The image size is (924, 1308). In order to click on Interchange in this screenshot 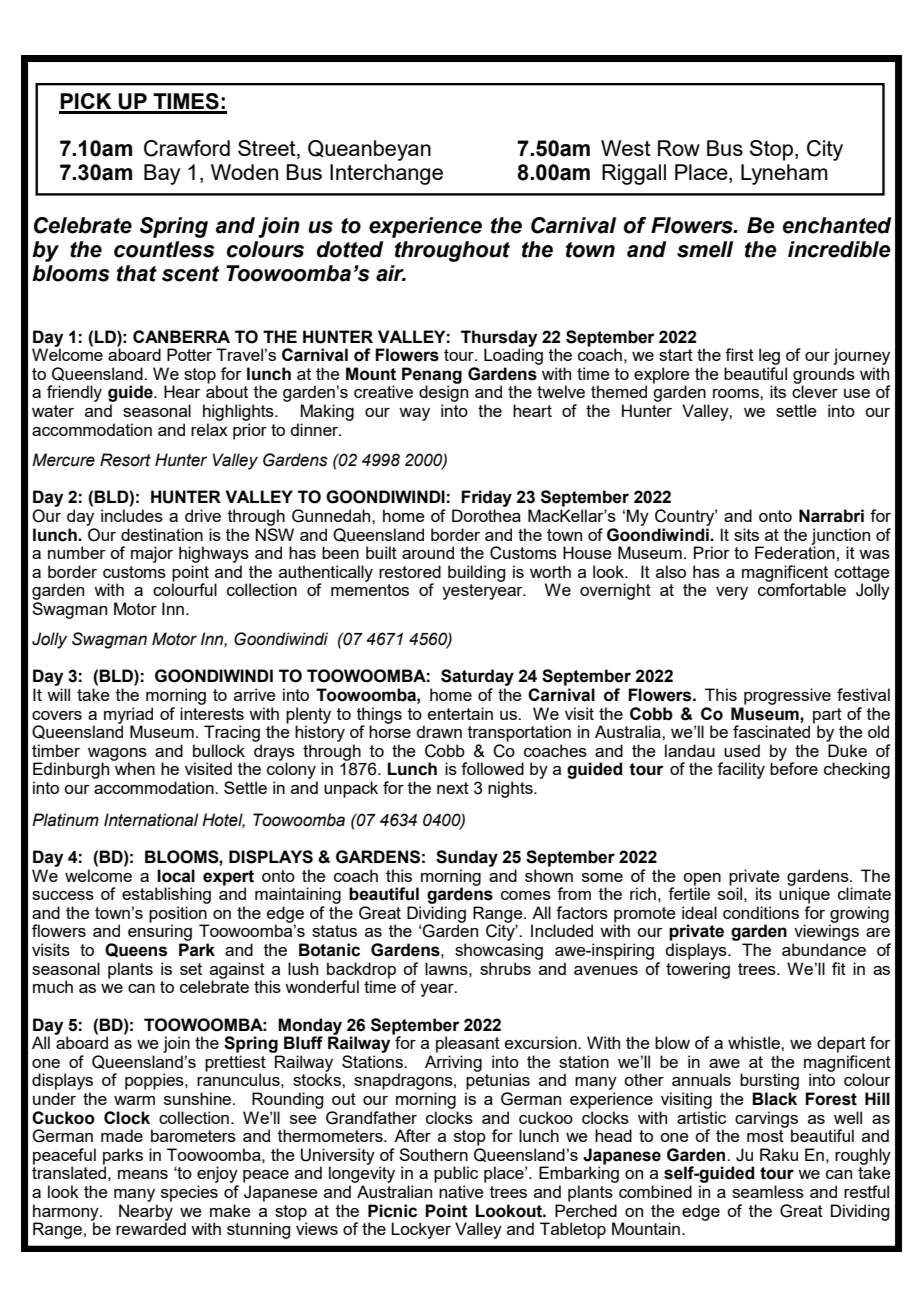, I will do `click(386, 174)`.
